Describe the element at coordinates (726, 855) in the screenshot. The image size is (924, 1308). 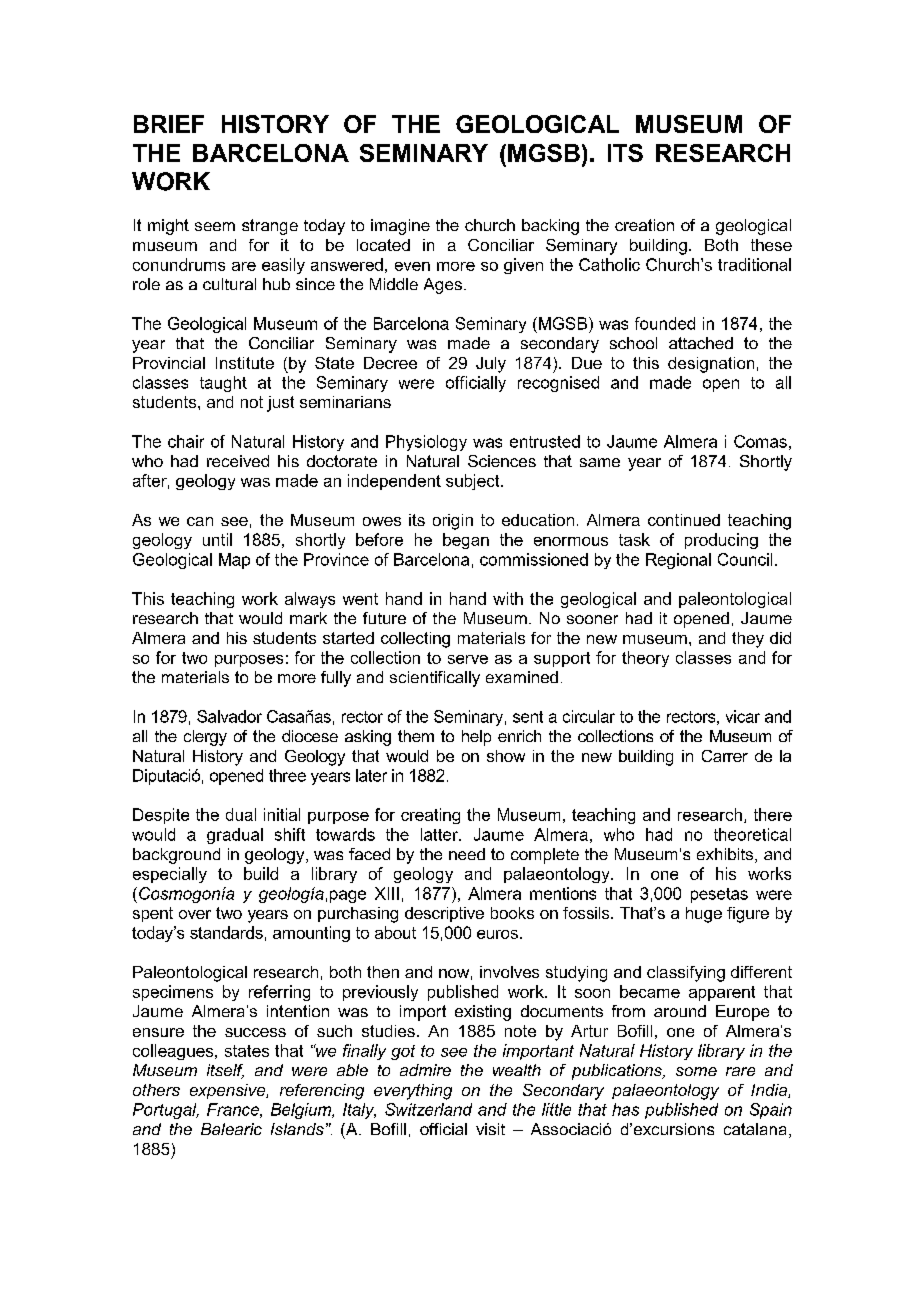
I see `exhibits` at that location.
